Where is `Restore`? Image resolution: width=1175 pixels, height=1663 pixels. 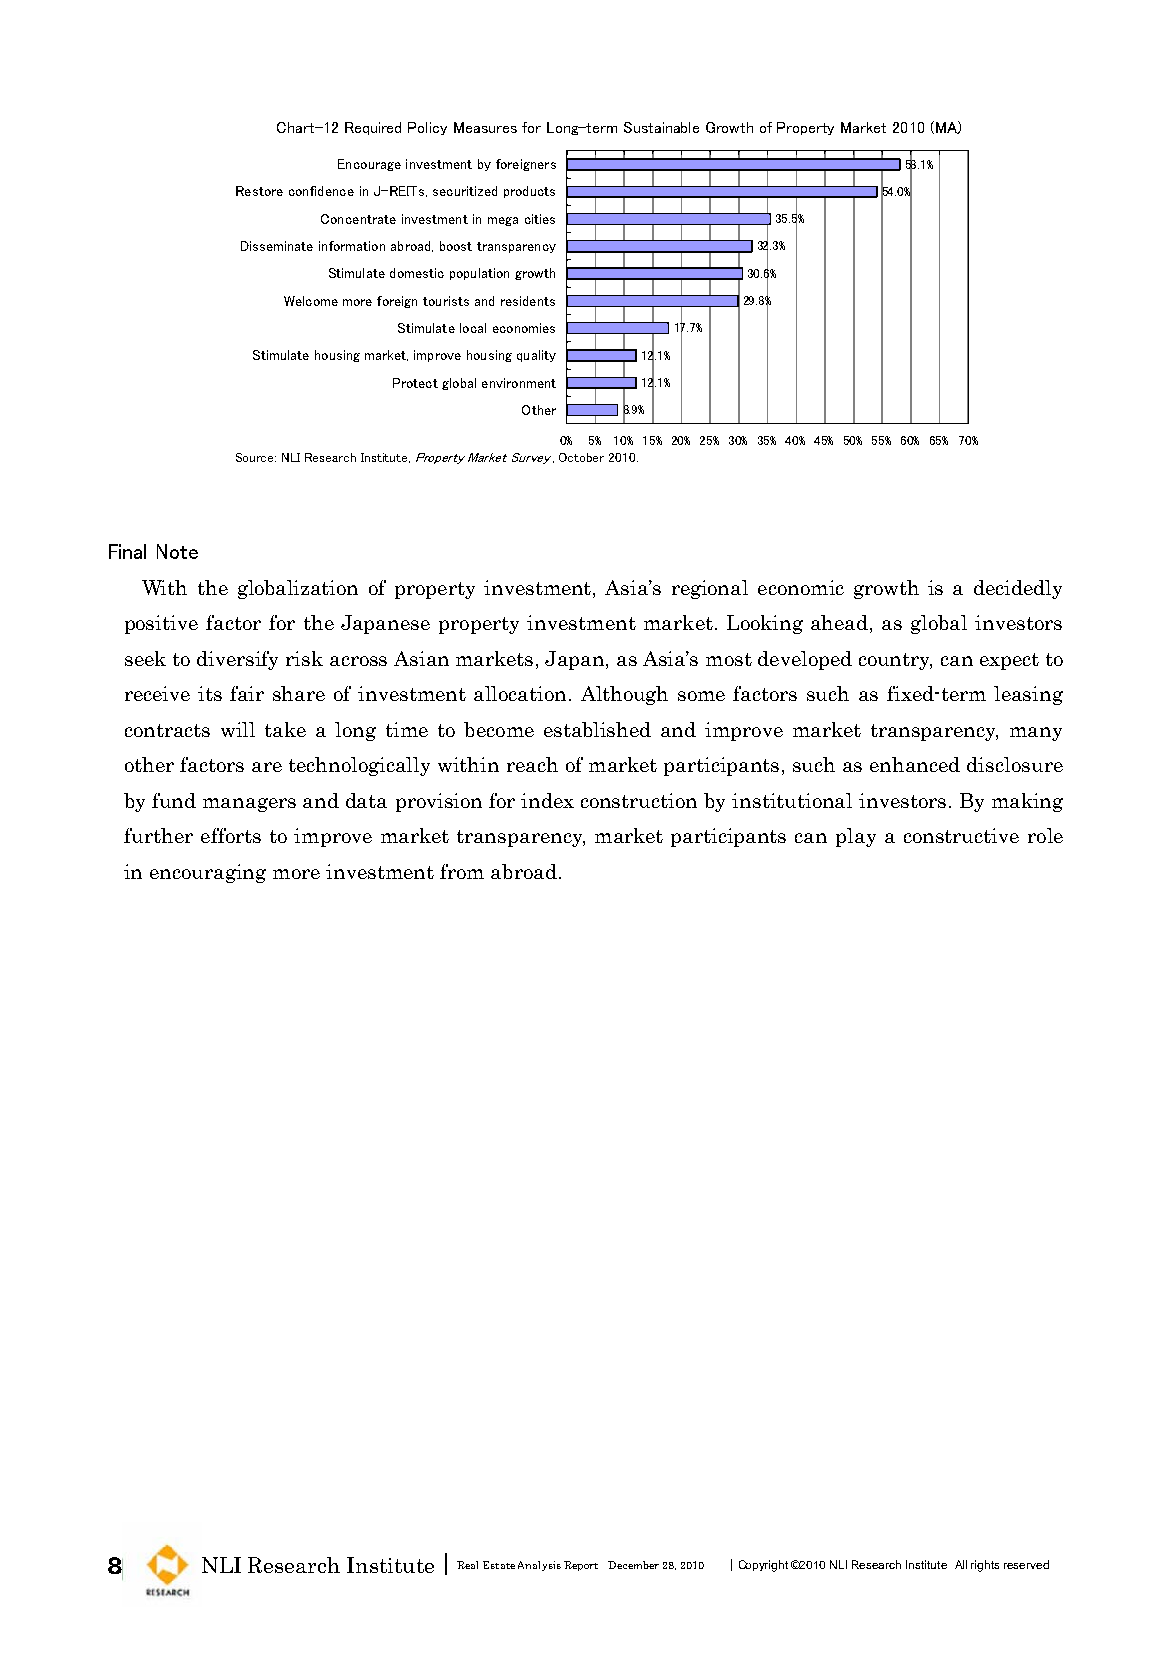
Restore is located at coordinates (259, 191).
